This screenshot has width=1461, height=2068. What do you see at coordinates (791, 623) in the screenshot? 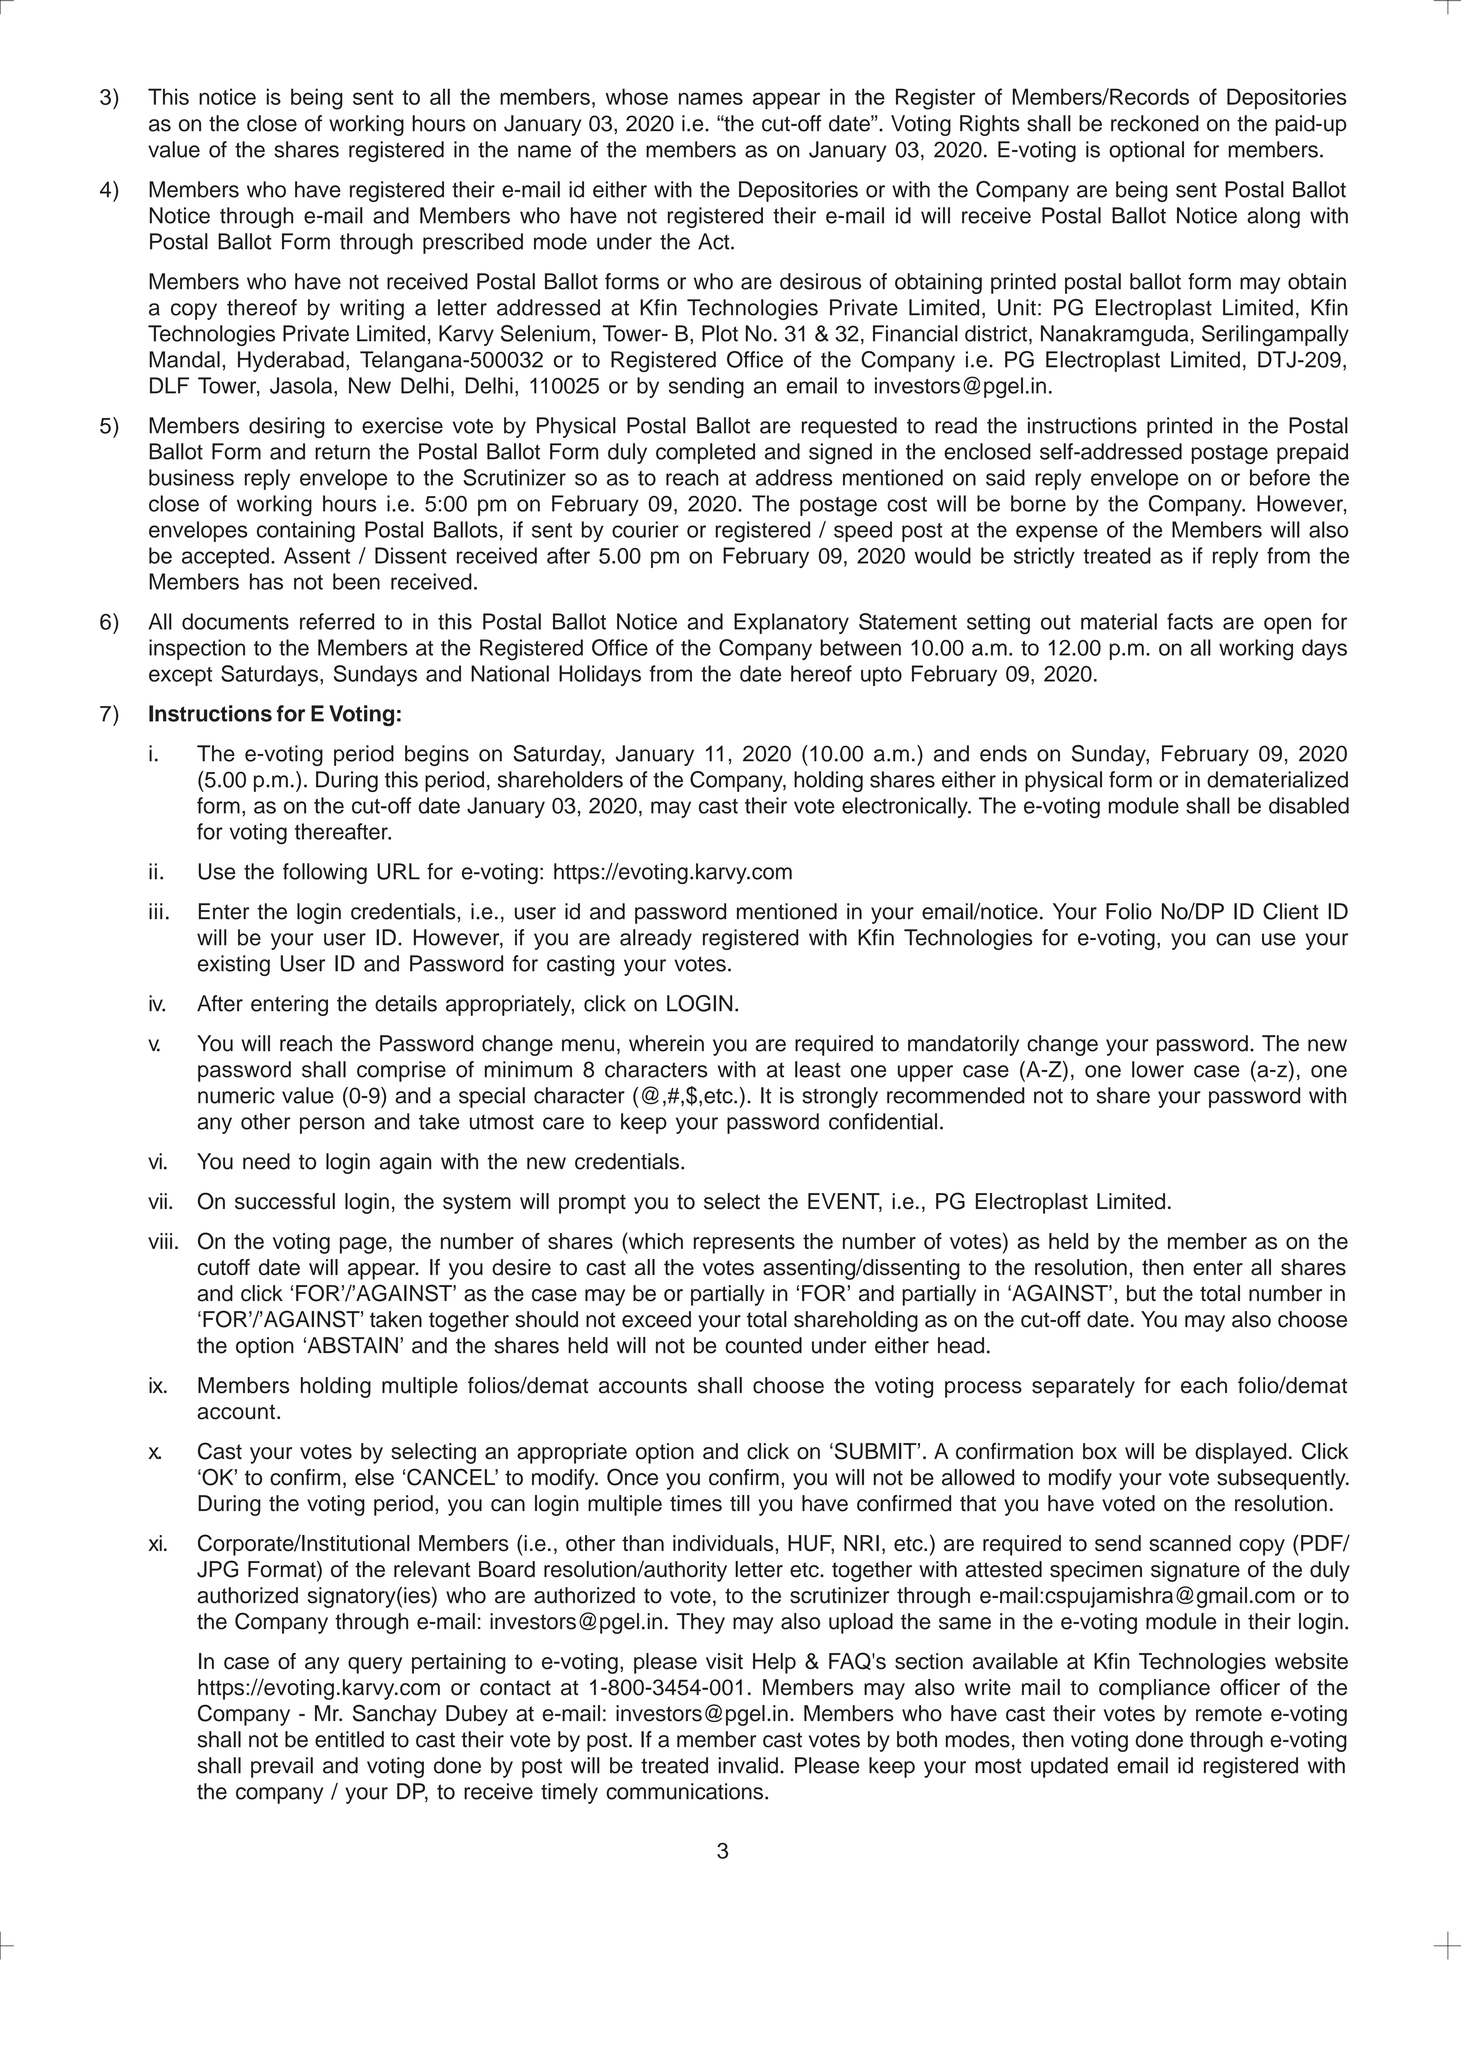
I see `Explanatory` at bounding box center [791, 623].
